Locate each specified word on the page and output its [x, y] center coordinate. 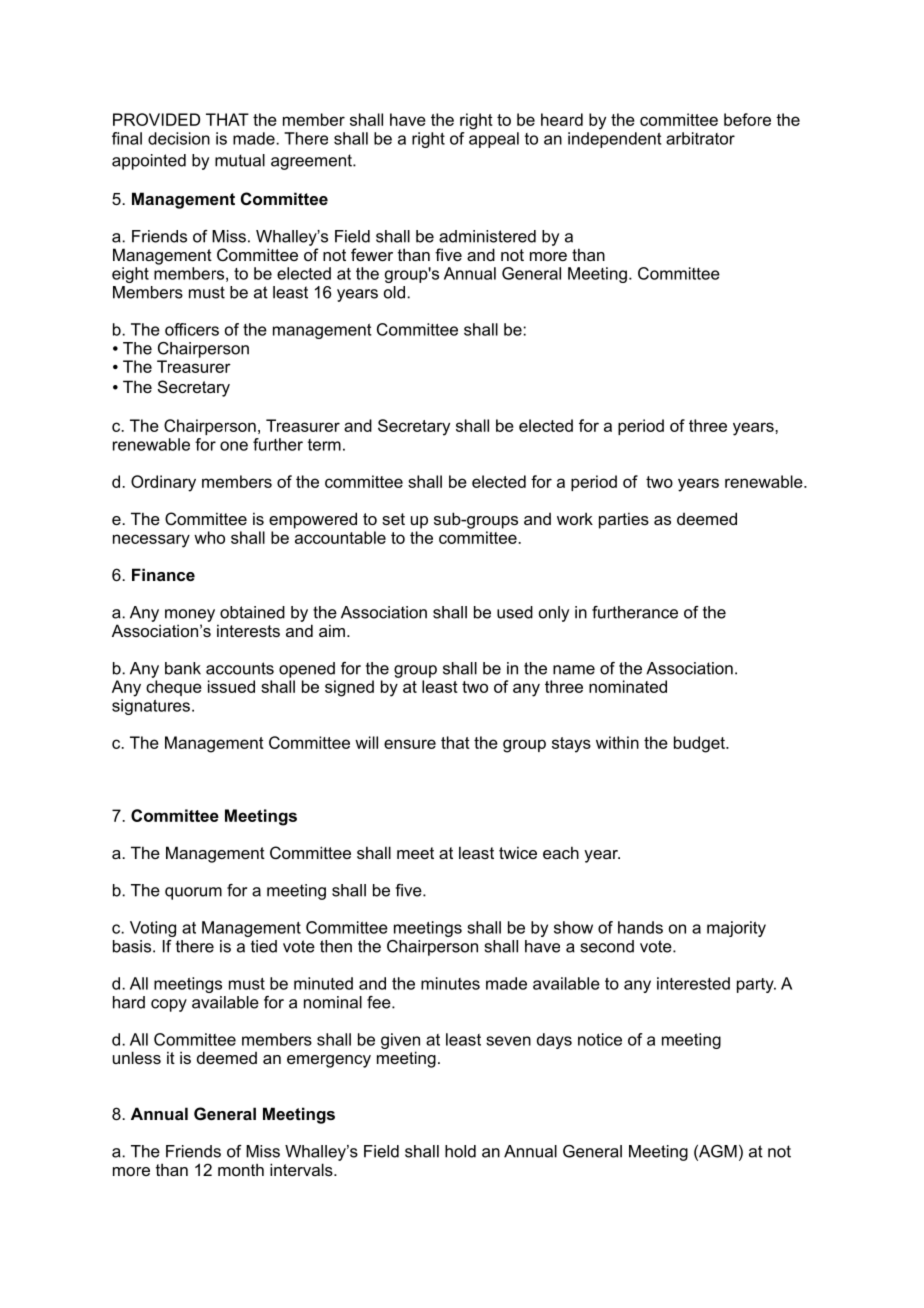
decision [179, 138]
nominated [628, 686]
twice [518, 852]
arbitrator [700, 138]
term [324, 445]
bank [183, 668]
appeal [494, 140]
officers [192, 329]
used [515, 612]
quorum [193, 893]
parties [624, 520]
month [241, 1169]
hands [640, 927]
